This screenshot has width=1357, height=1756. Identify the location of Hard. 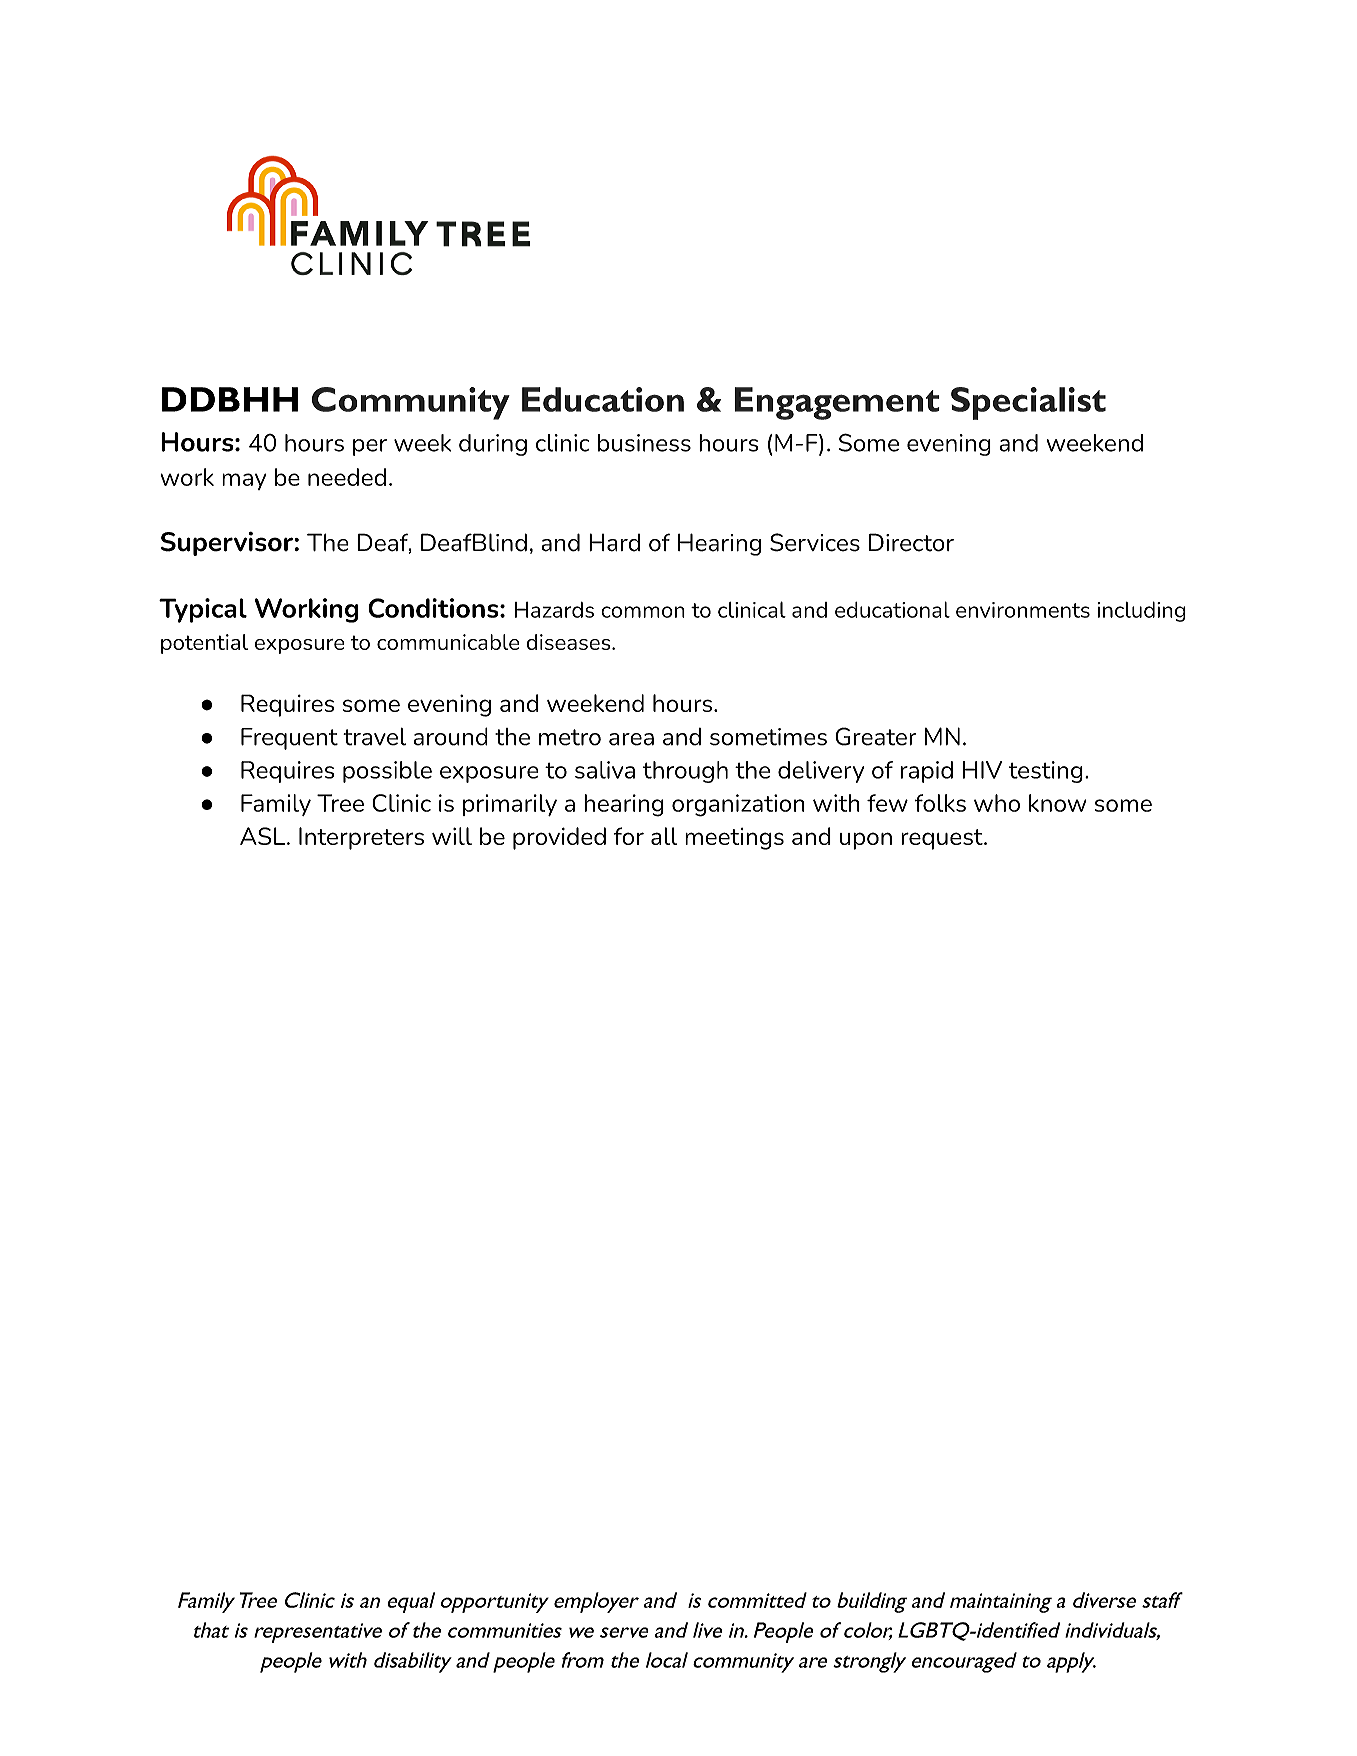
(614, 542).
